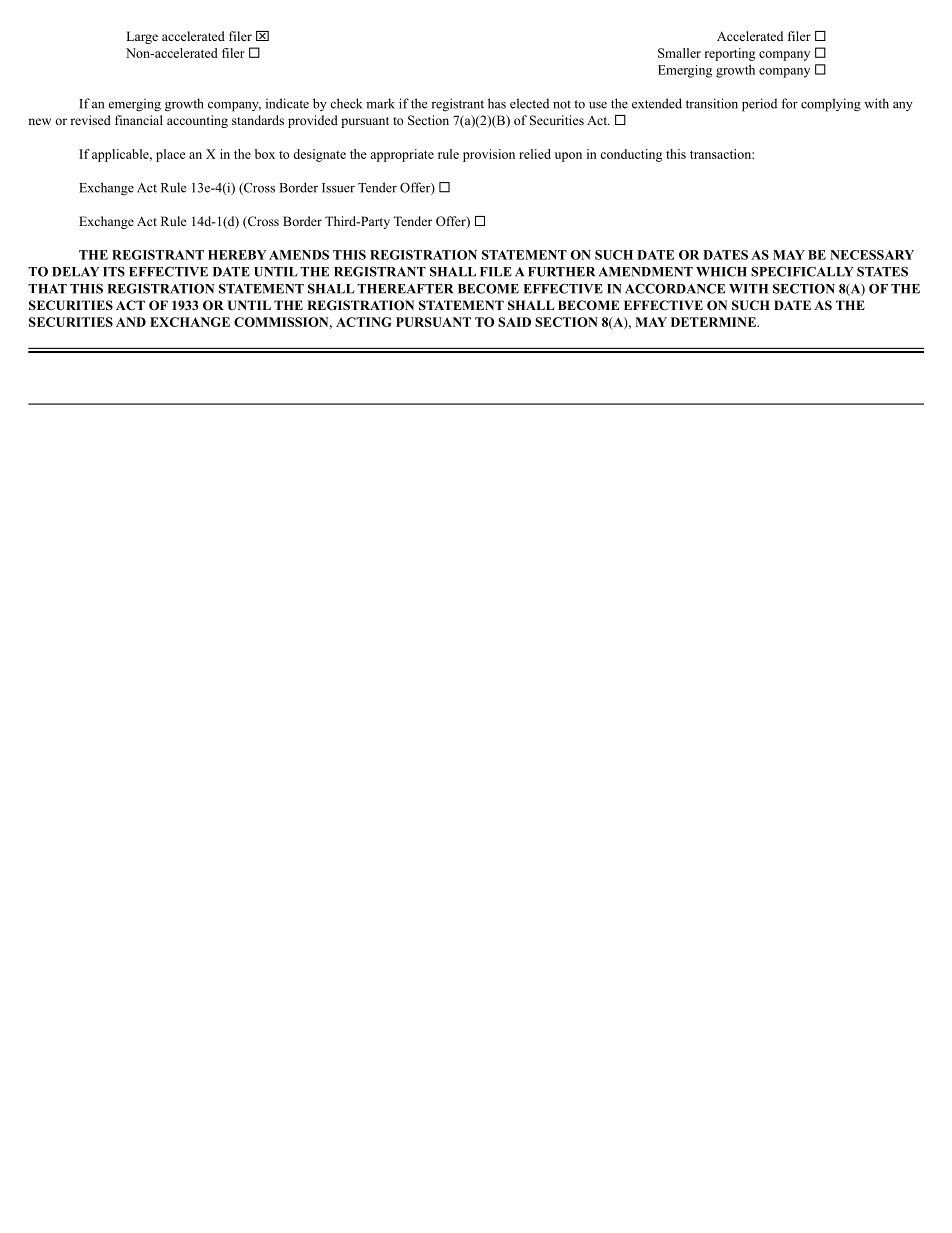 The width and height of the document is (952, 1233). What do you see at coordinates (237, 255) in the document?
I see `HEREBY` at bounding box center [237, 255].
